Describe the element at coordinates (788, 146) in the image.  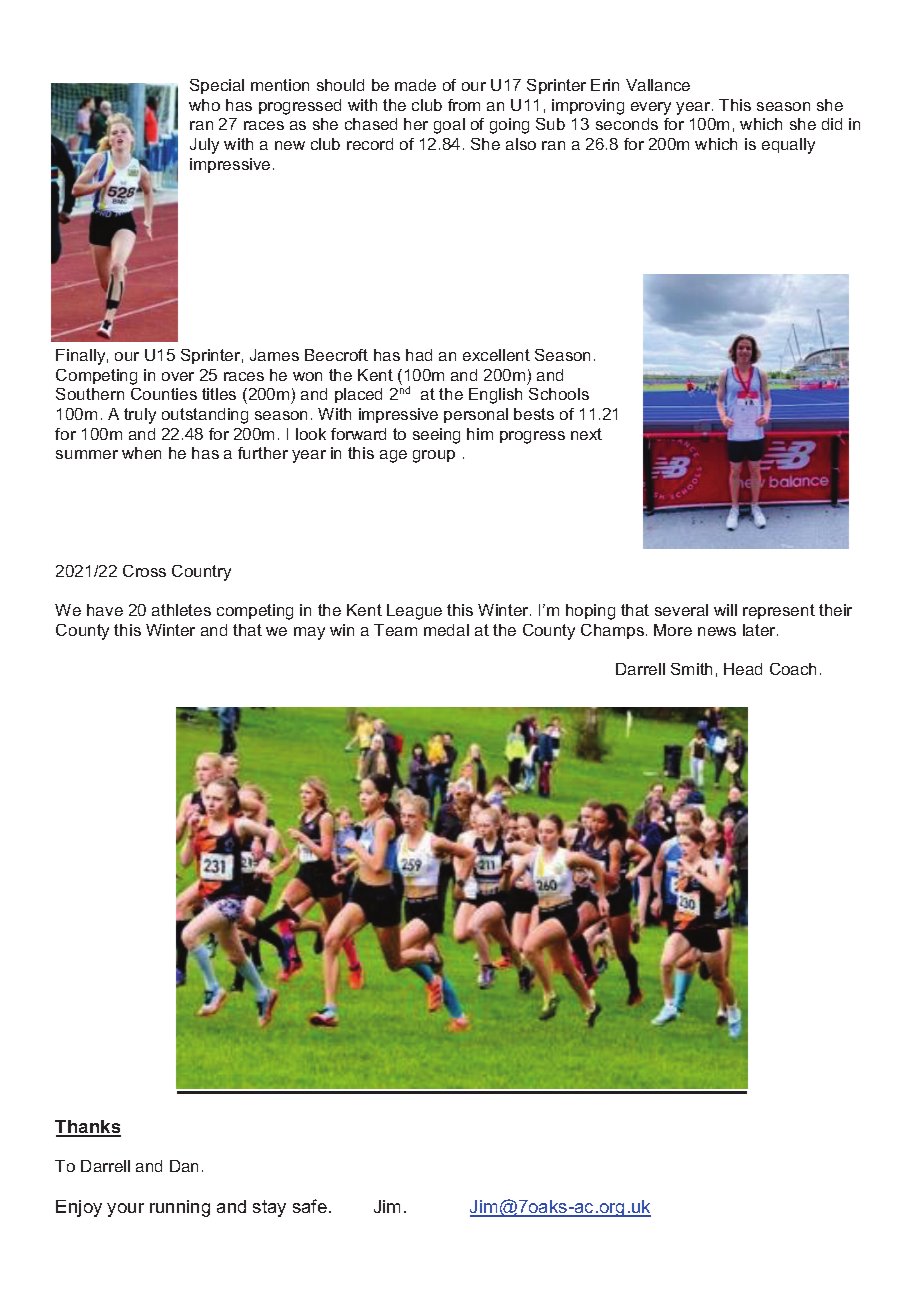
I see `equally` at that location.
